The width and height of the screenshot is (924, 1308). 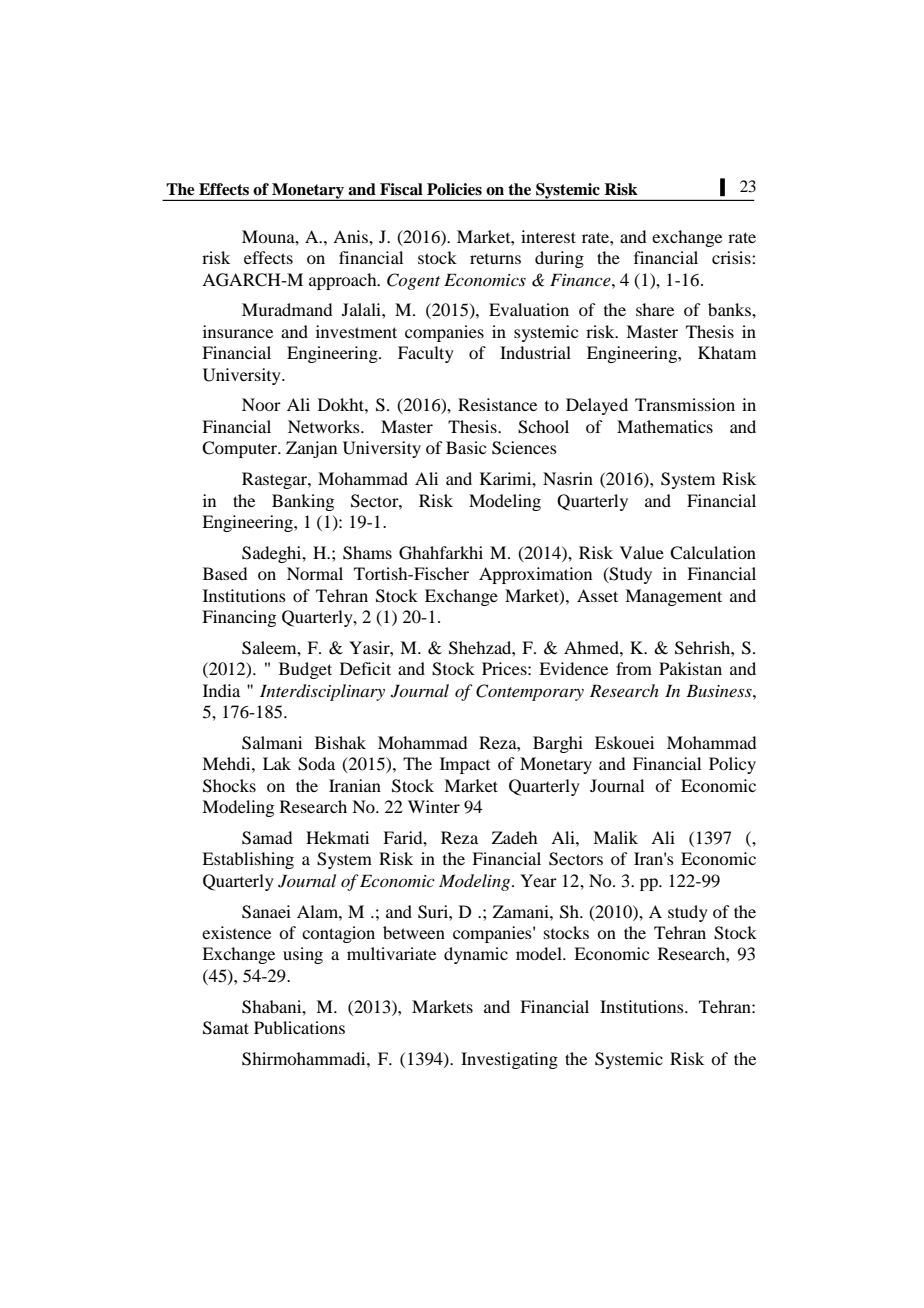 I want to click on Anis, so click(x=351, y=236).
